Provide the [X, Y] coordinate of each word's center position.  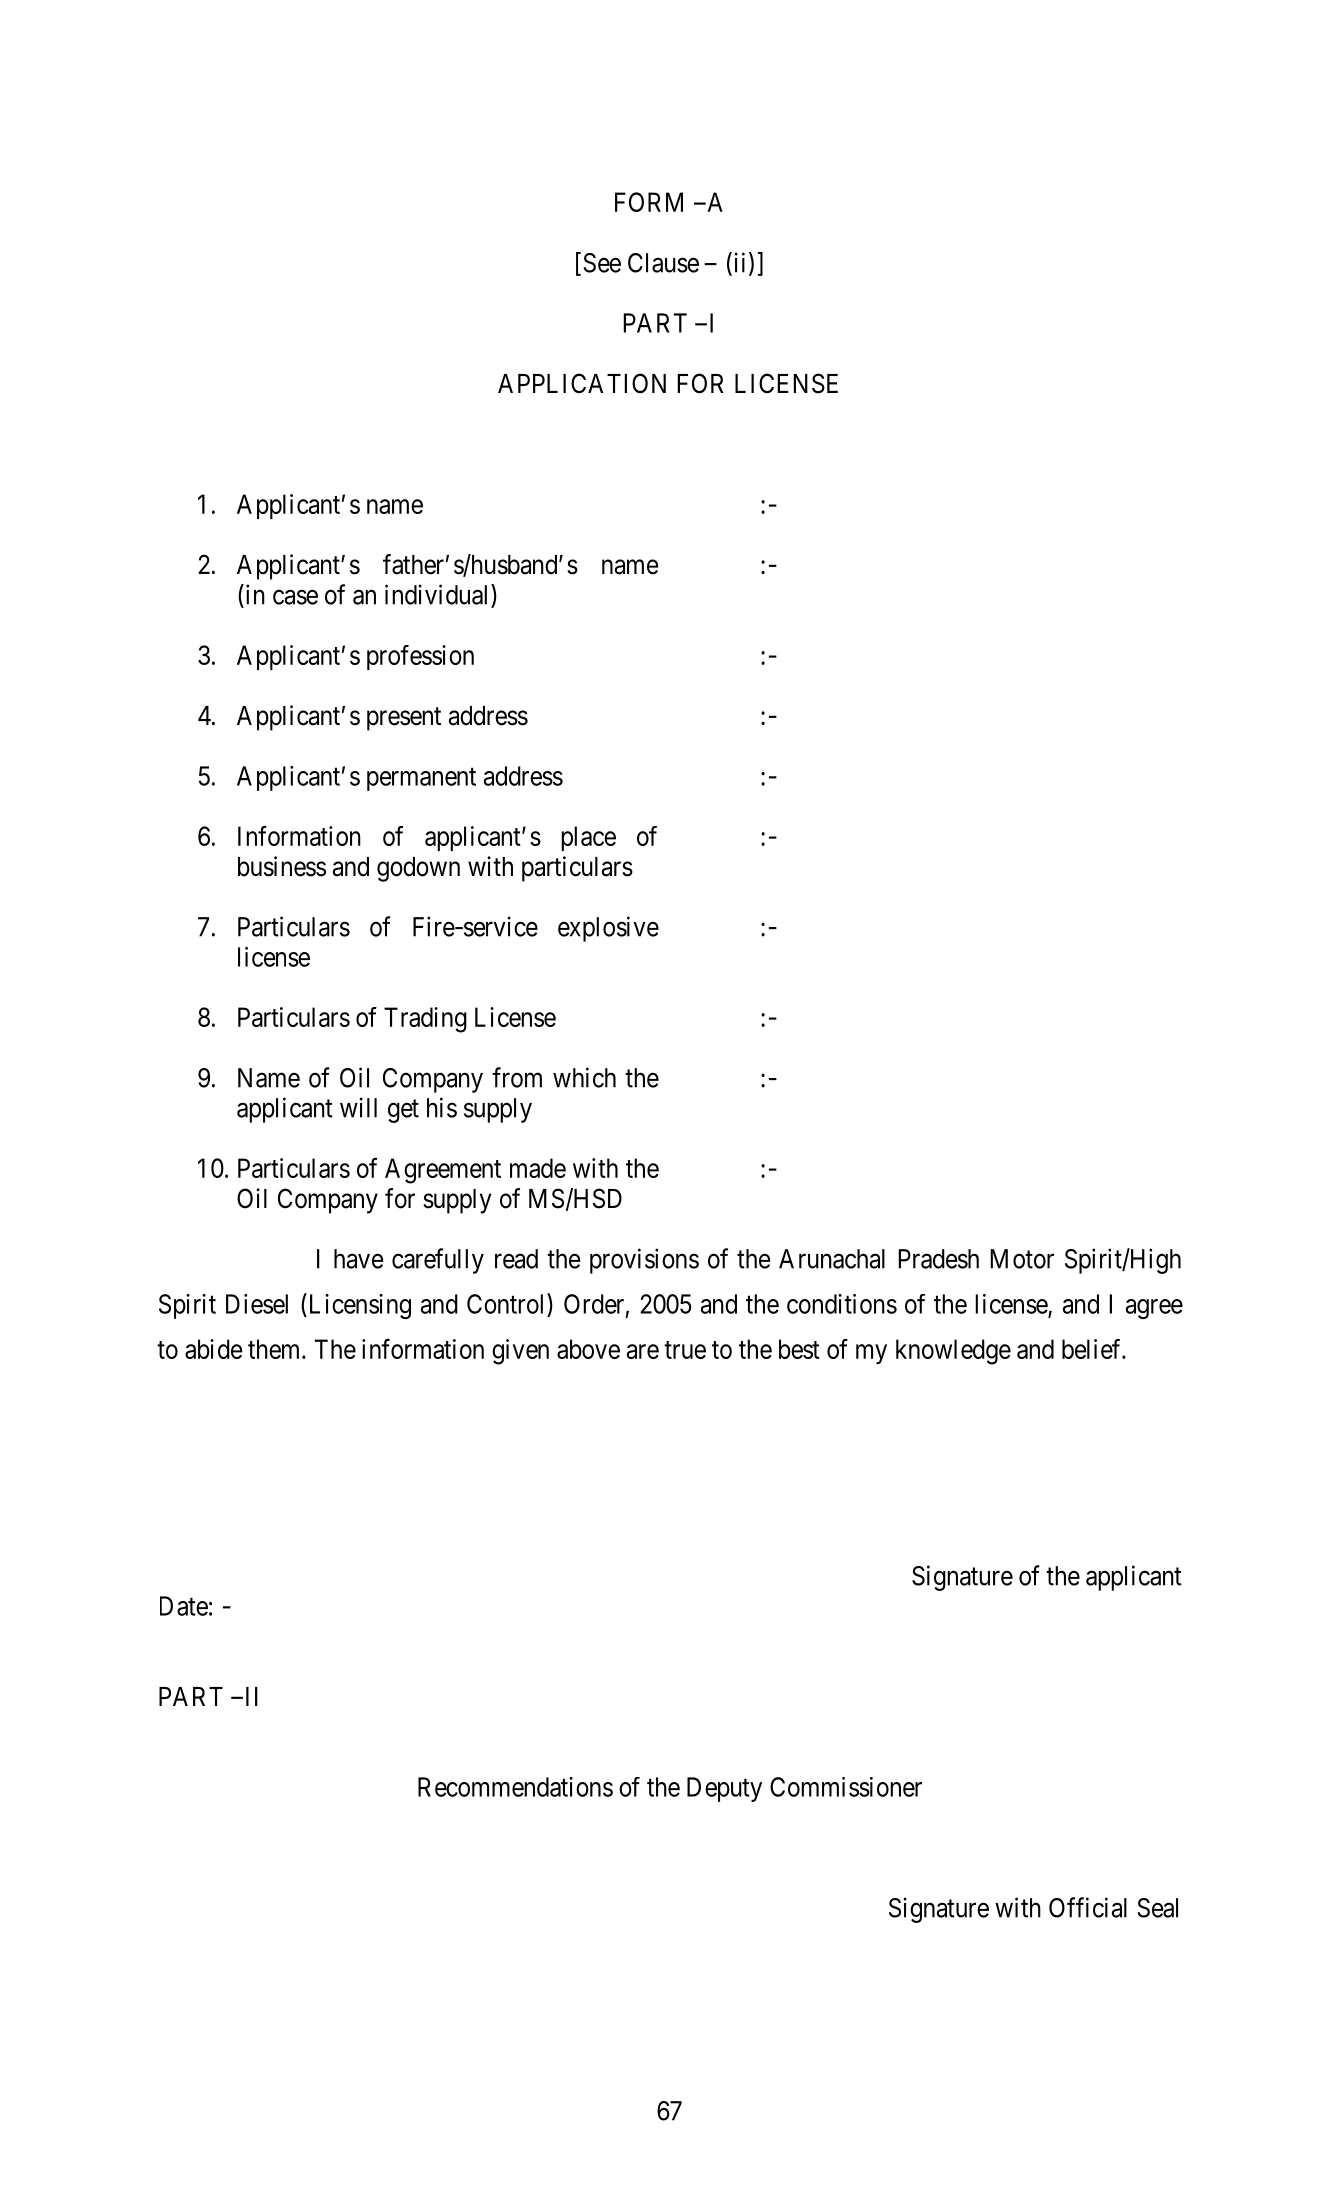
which [584, 1077]
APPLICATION [582, 383]
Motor [1022, 1259]
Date [184, 1606]
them [275, 1349]
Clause [663, 263]
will [358, 1107]
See [602, 263]
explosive [608, 929]
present [404, 719]
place [588, 838]
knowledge [953, 1352]
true [685, 1350]
